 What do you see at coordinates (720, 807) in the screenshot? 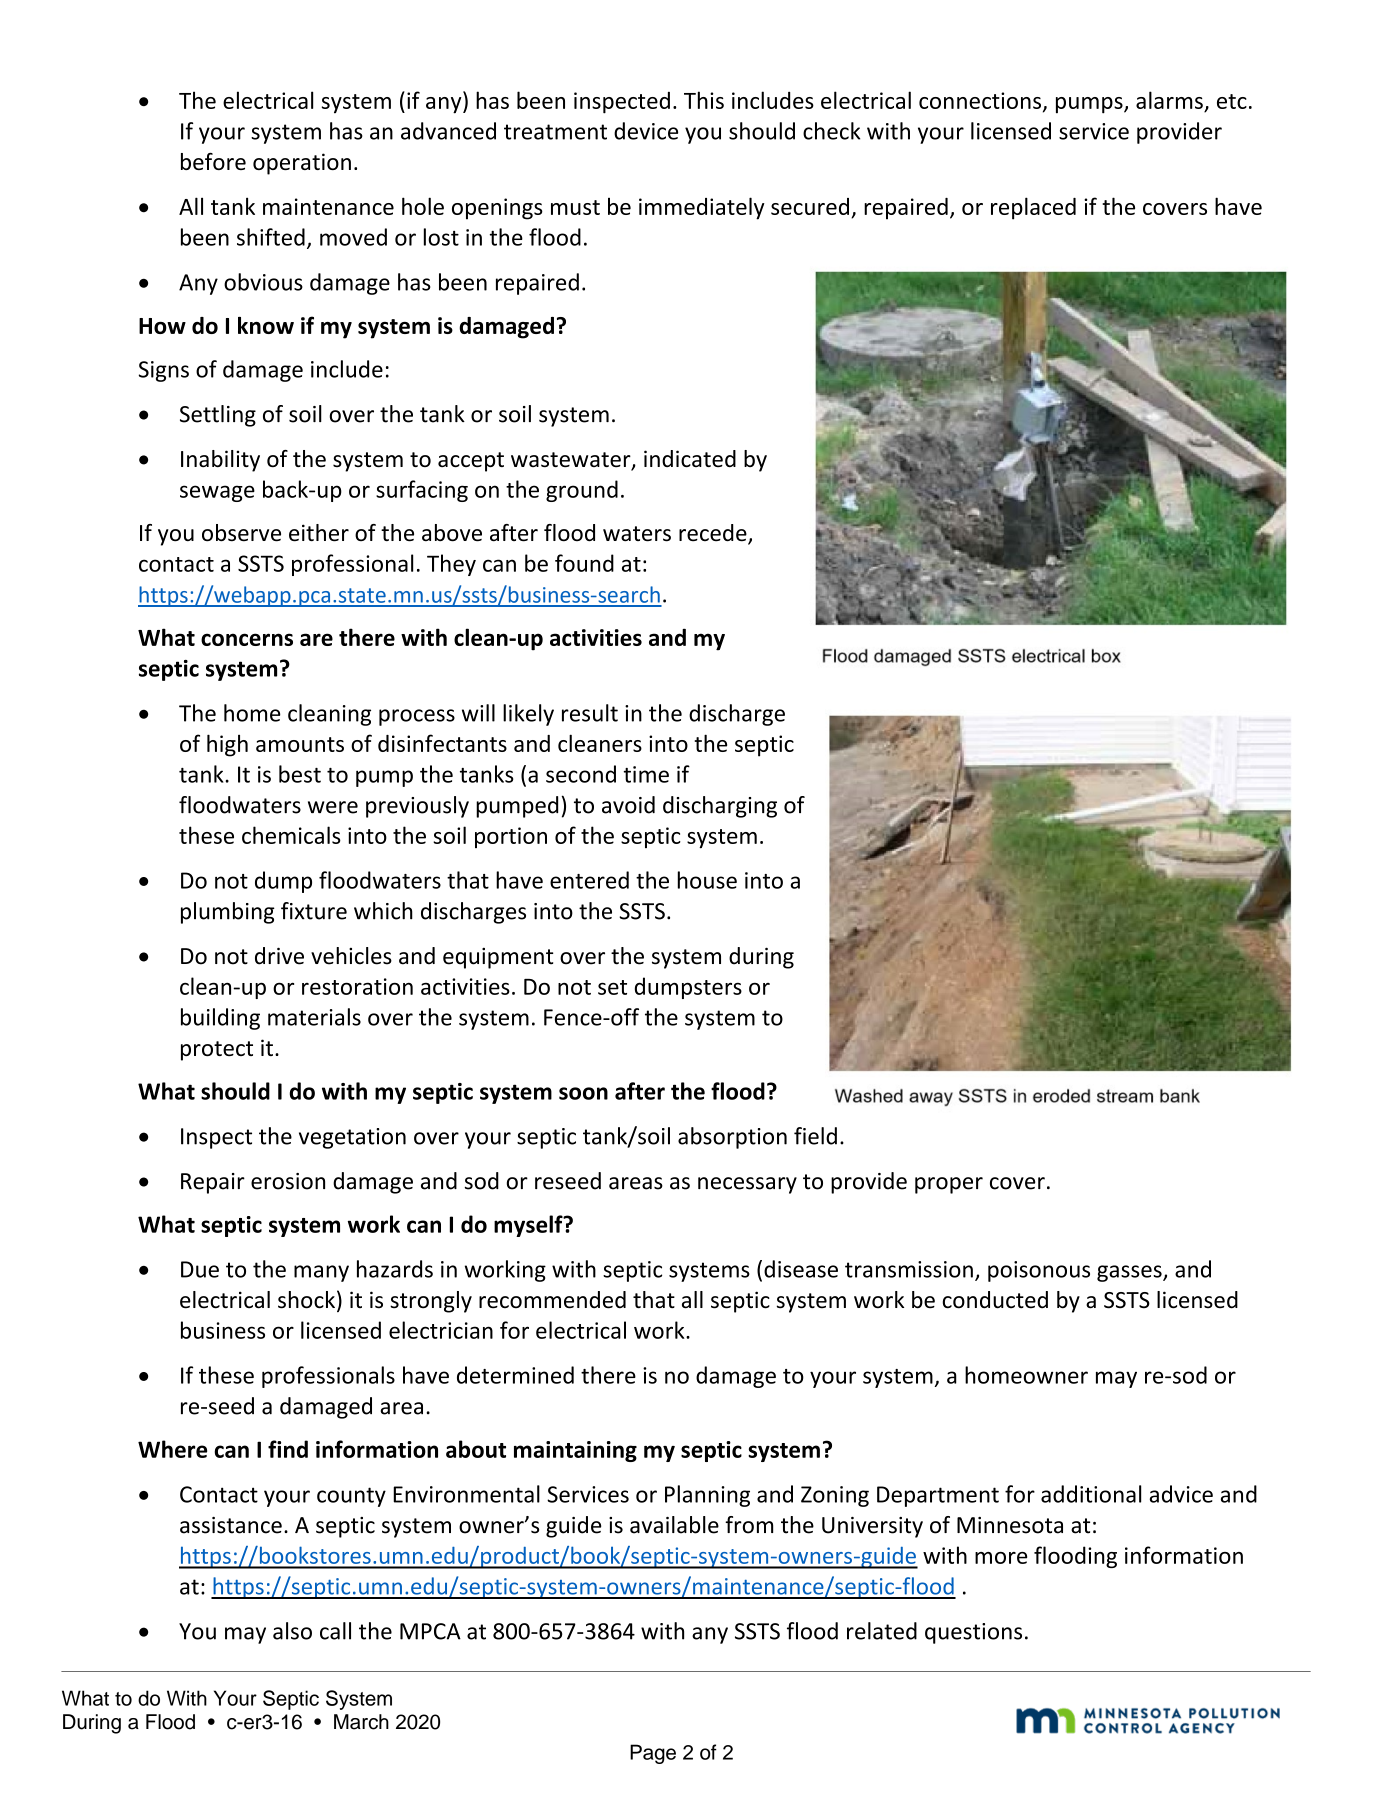
I see `discharging` at bounding box center [720, 807].
